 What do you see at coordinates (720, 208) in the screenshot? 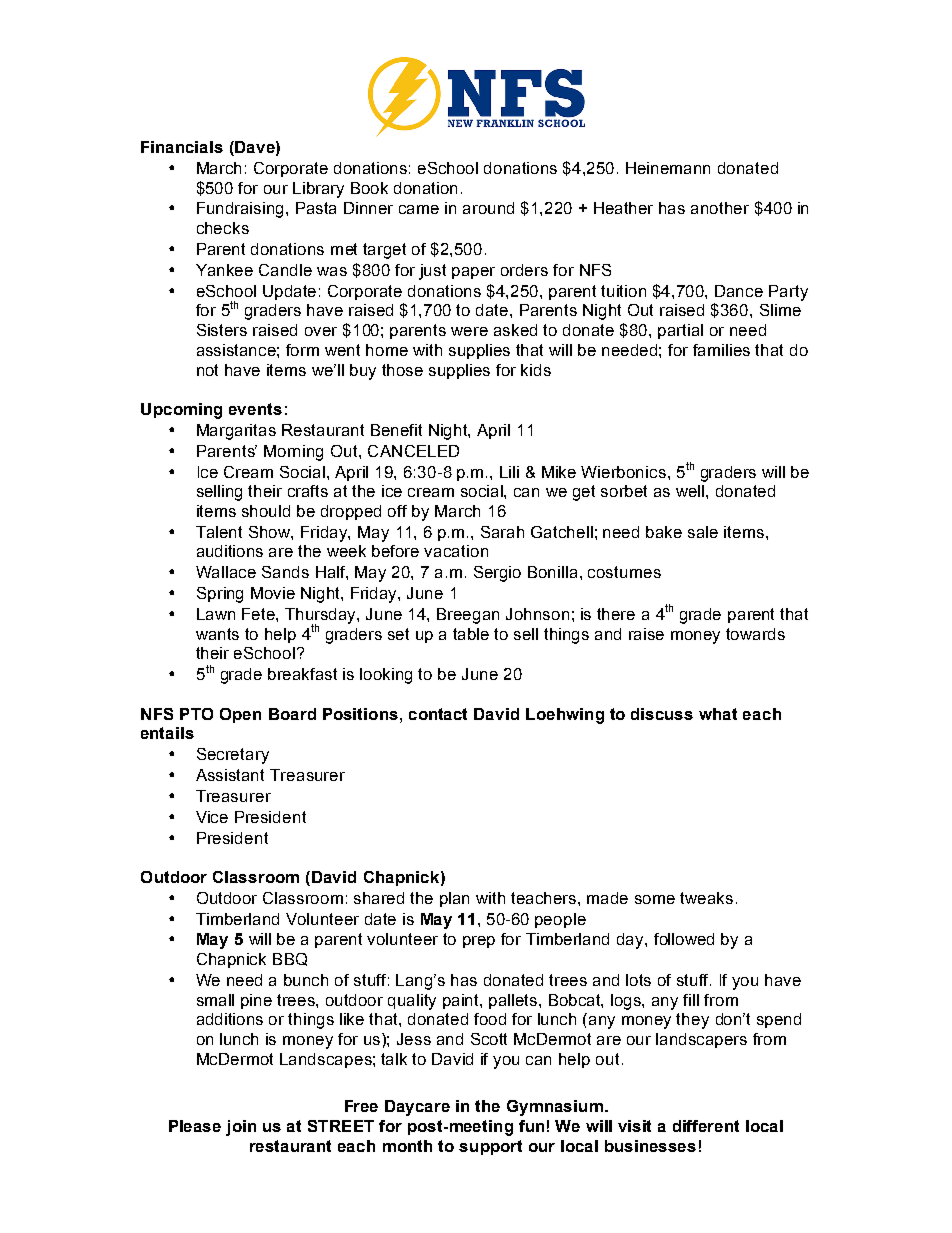
I see `another` at bounding box center [720, 208].
